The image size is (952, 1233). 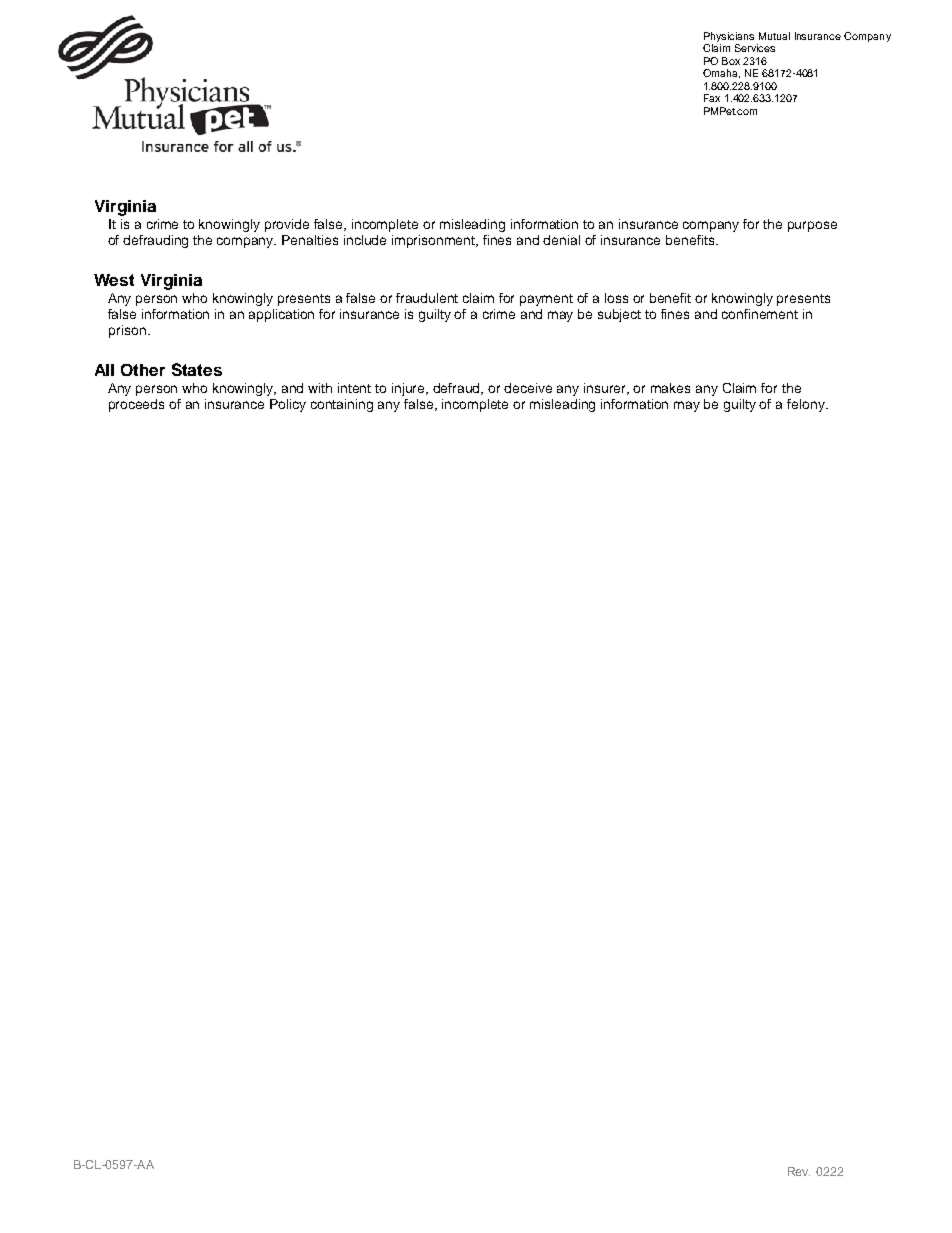 What do you see at coordinates (342, 405) in the document?
I see `containing` at bounding box center [342, 405].
